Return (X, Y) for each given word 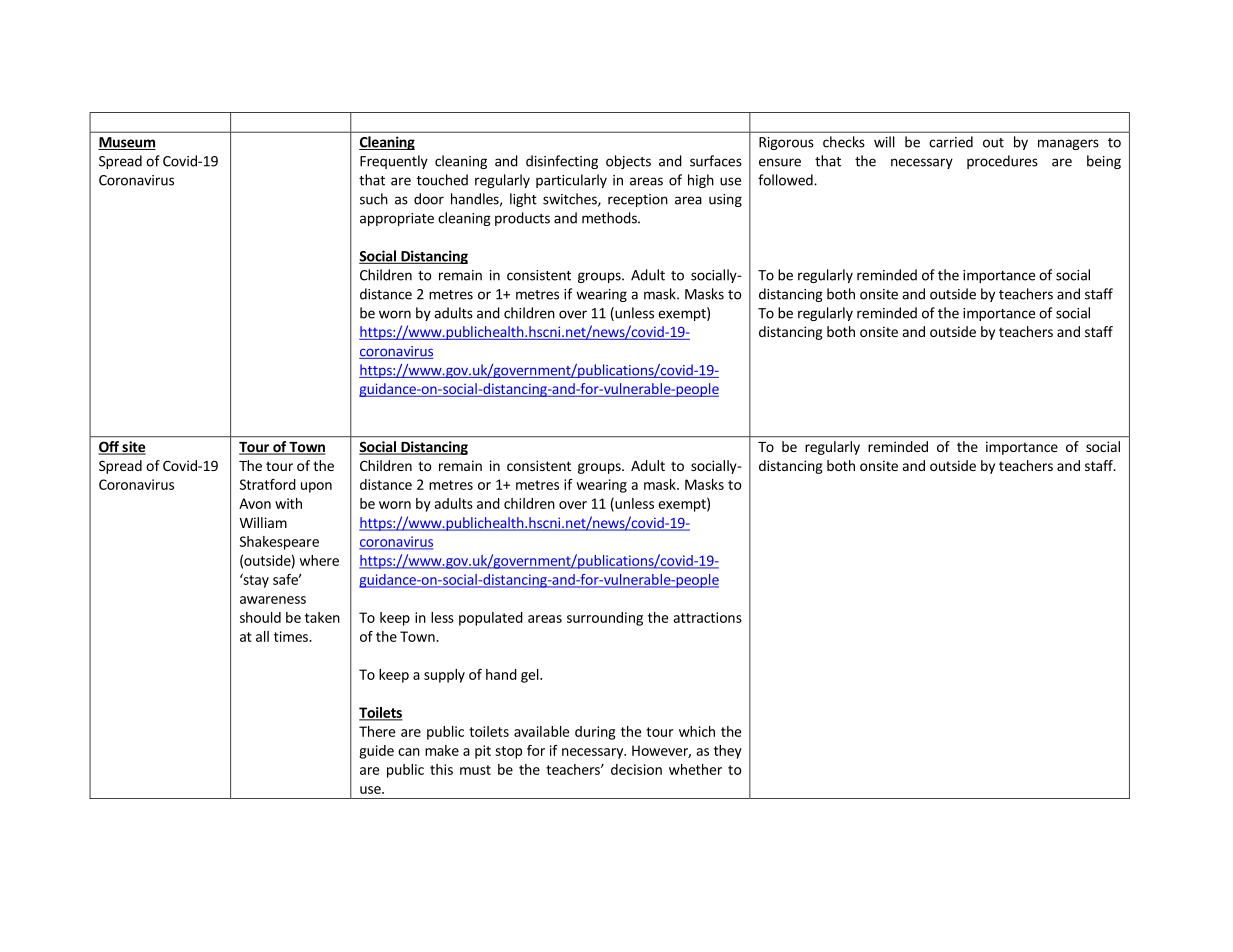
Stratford (268, 484)
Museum (127, 143)
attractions (707, 617)
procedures (1002, 162)
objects (628, 162)
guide (376, 752)
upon (316, 487)
